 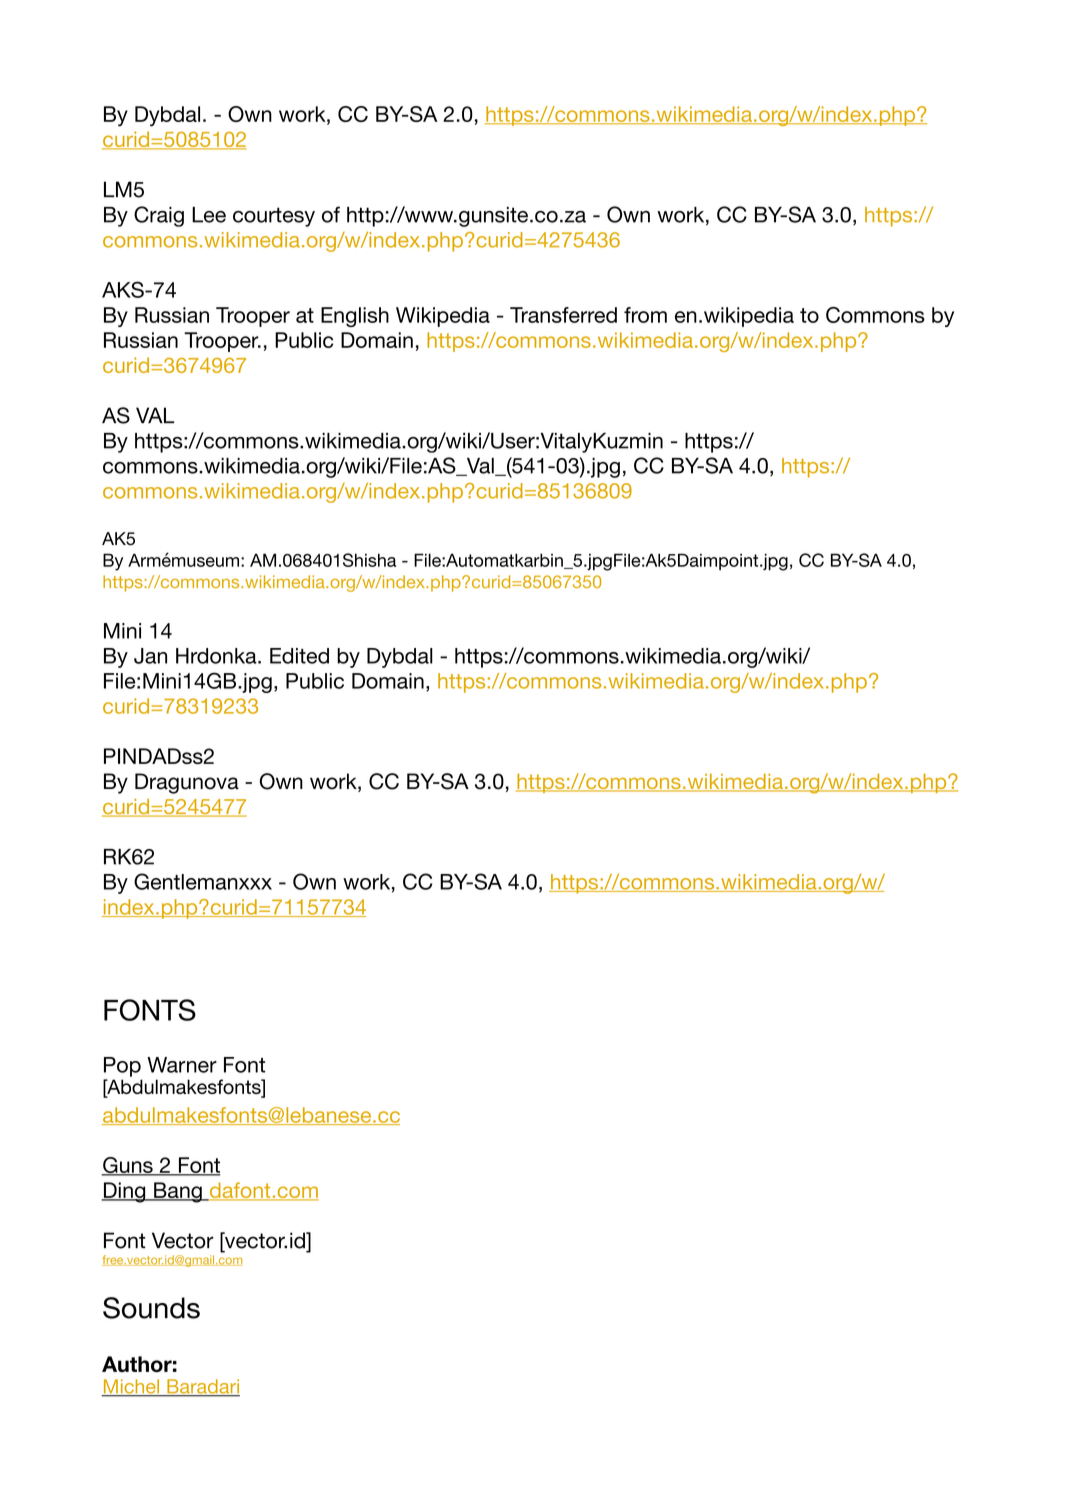 What do you see at coordinates (209, 215) in the screenshot?
I see `Lee` at bounding box center [209, 215].
